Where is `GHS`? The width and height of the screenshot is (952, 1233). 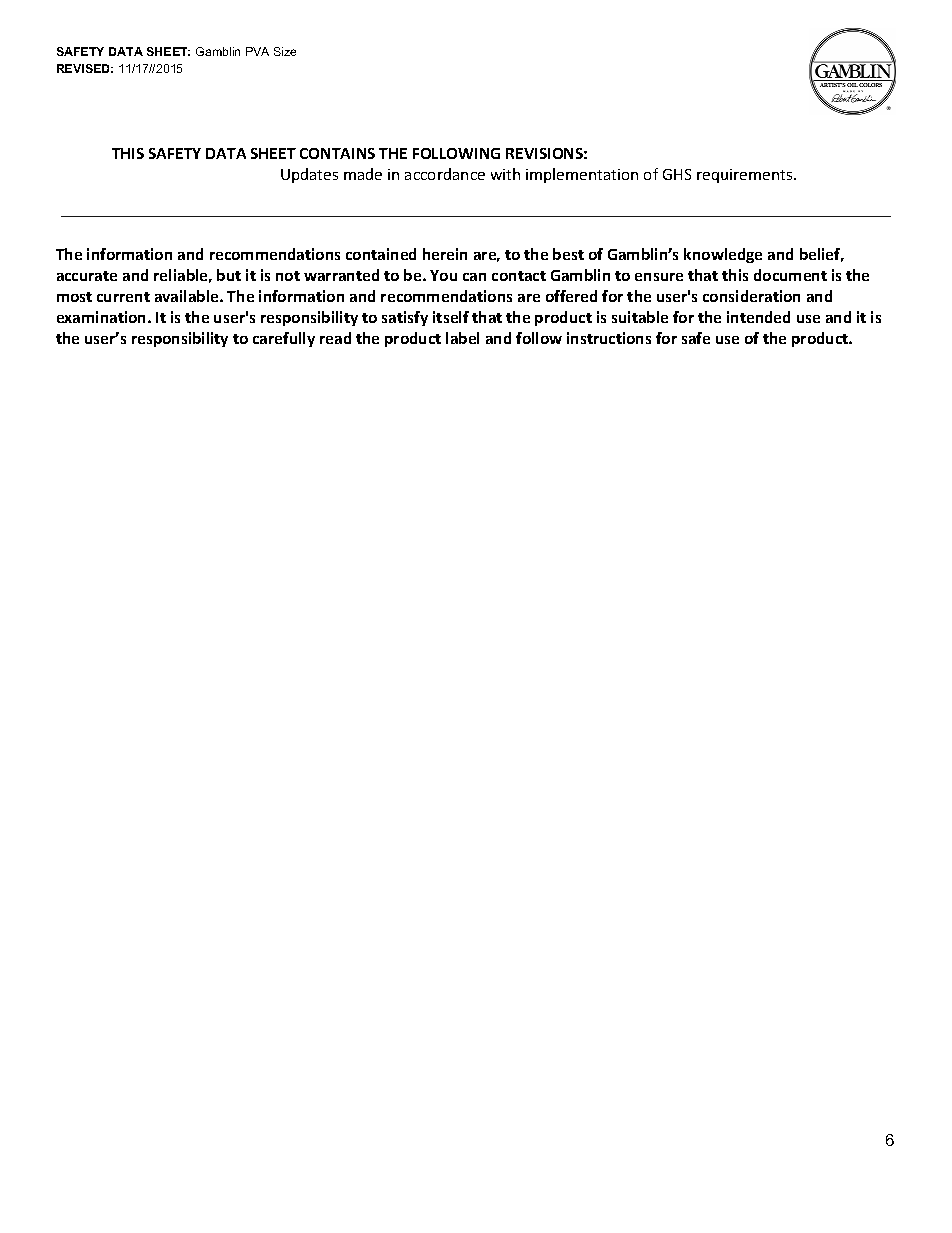 GHS is located at coordinates (677, 174).
